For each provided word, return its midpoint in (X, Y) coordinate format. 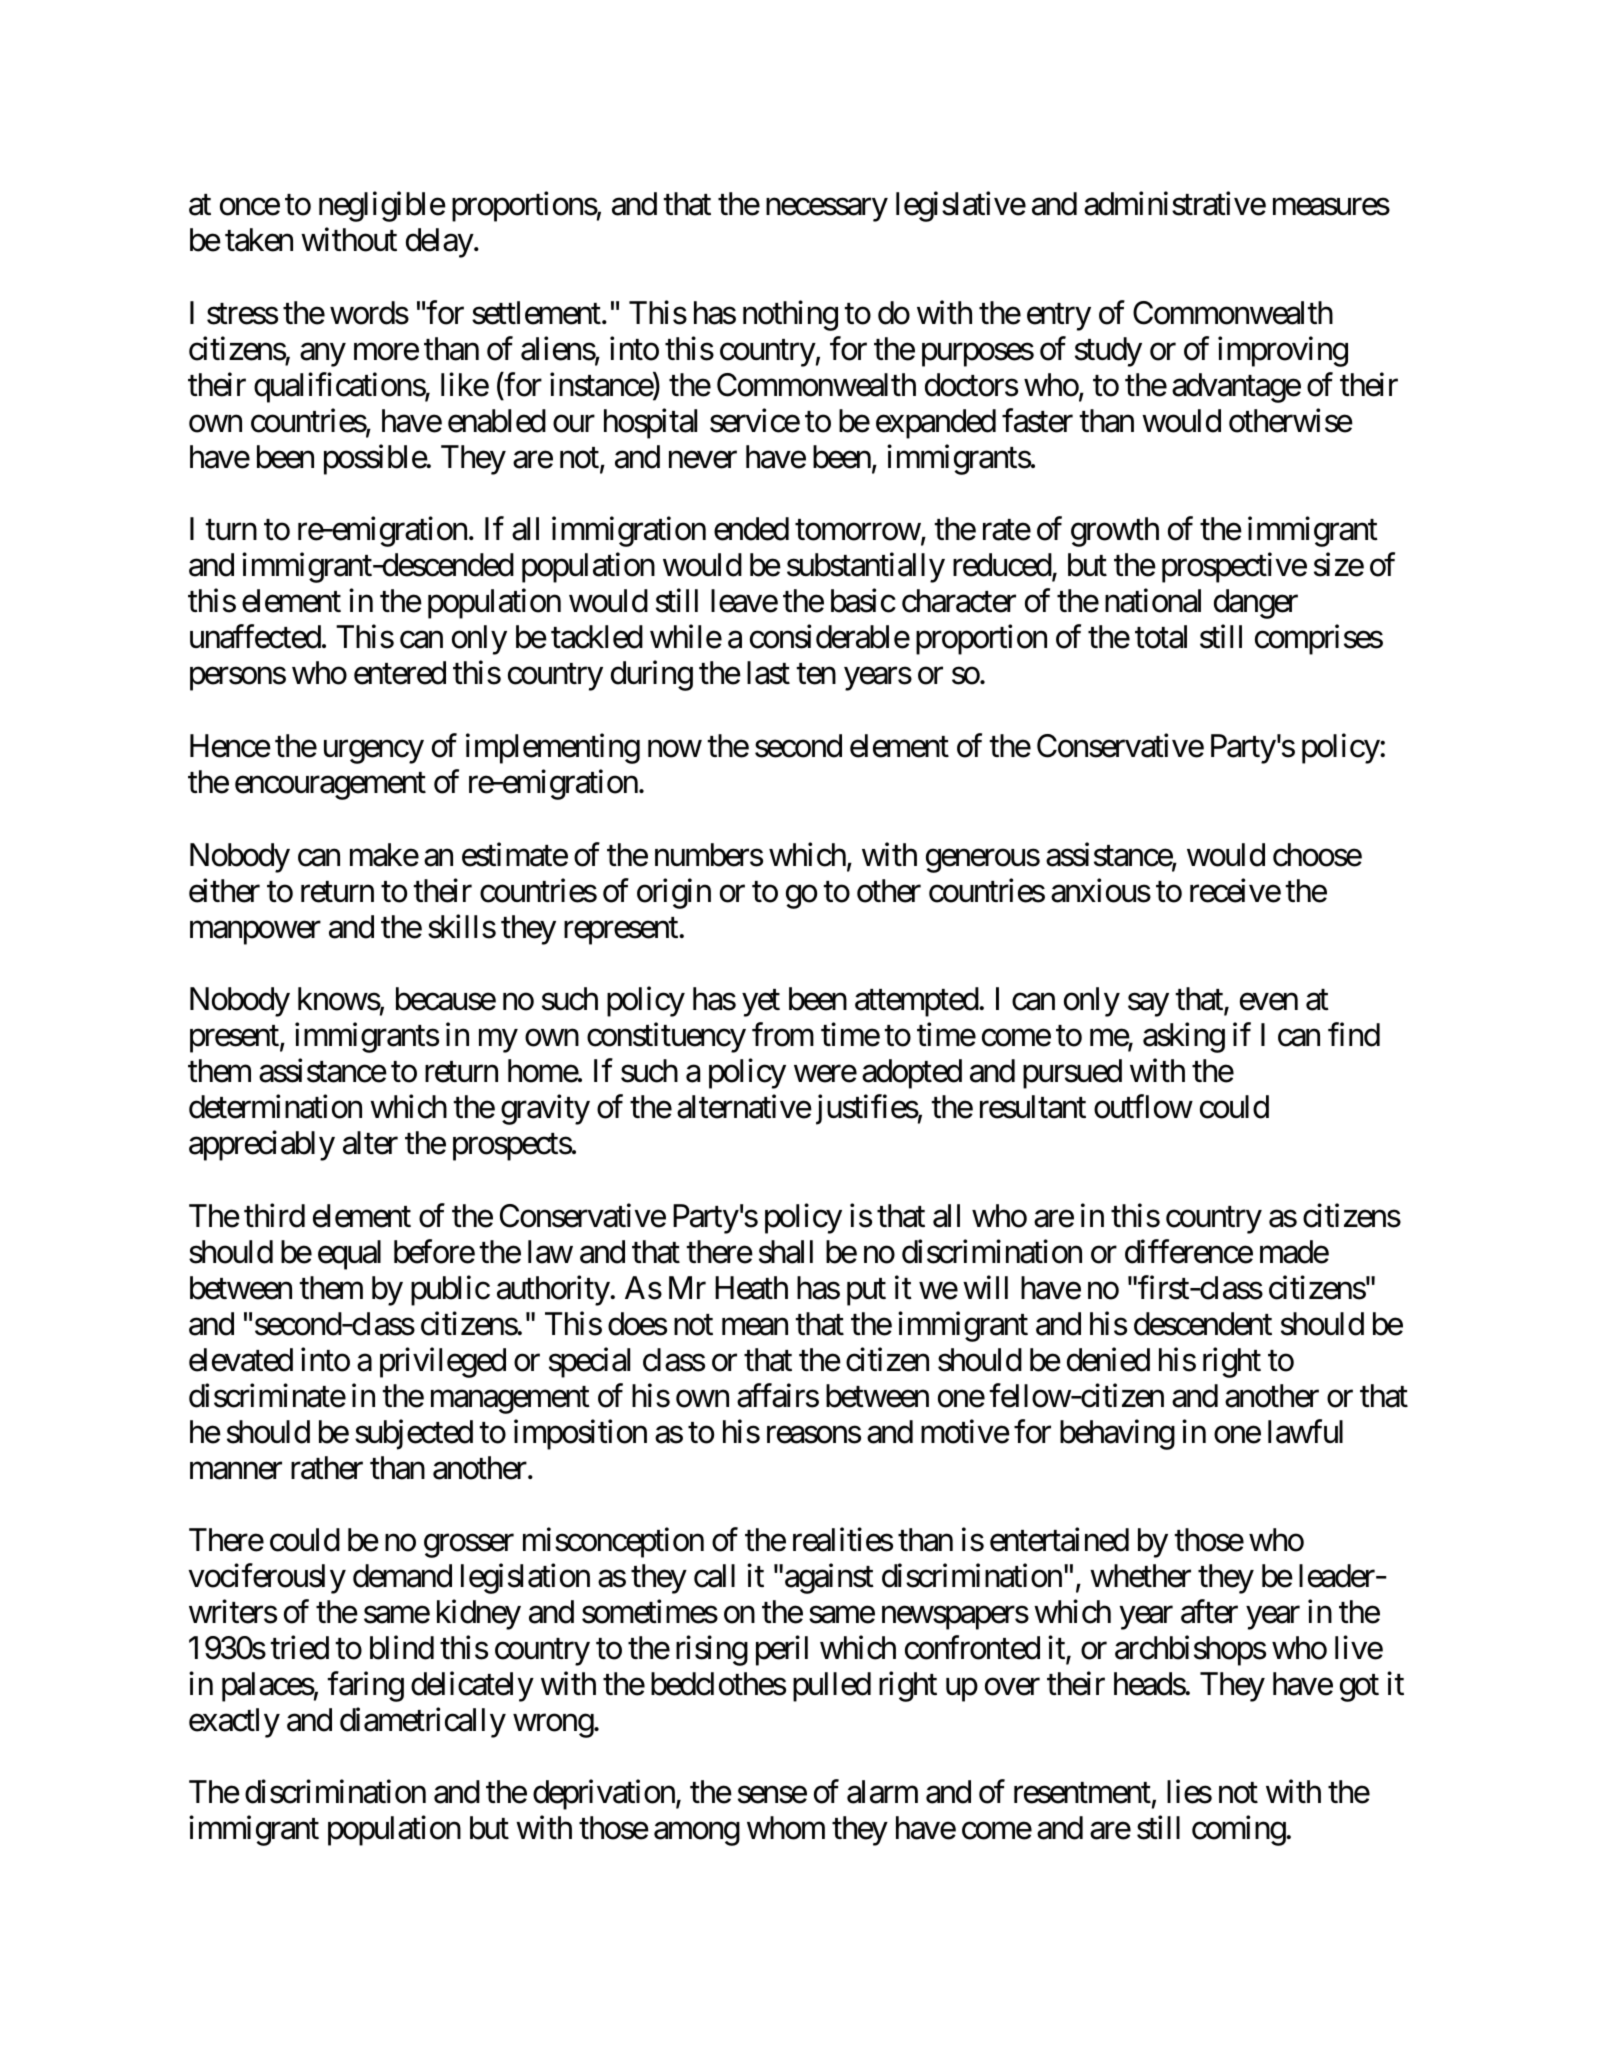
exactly (234, 1723)
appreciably (262, 1146)
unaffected (255, 637)
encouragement (330, 786)
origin (674, 893)
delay (440, 243)
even (1269, 1002)
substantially (866, 568)
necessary (826, 210)
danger (1256, 604)
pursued (1072, 1074)
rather (327, 1468)
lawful (1305, 1431)
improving (1283, 352)
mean (755, 1327)
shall (786, 1252)
